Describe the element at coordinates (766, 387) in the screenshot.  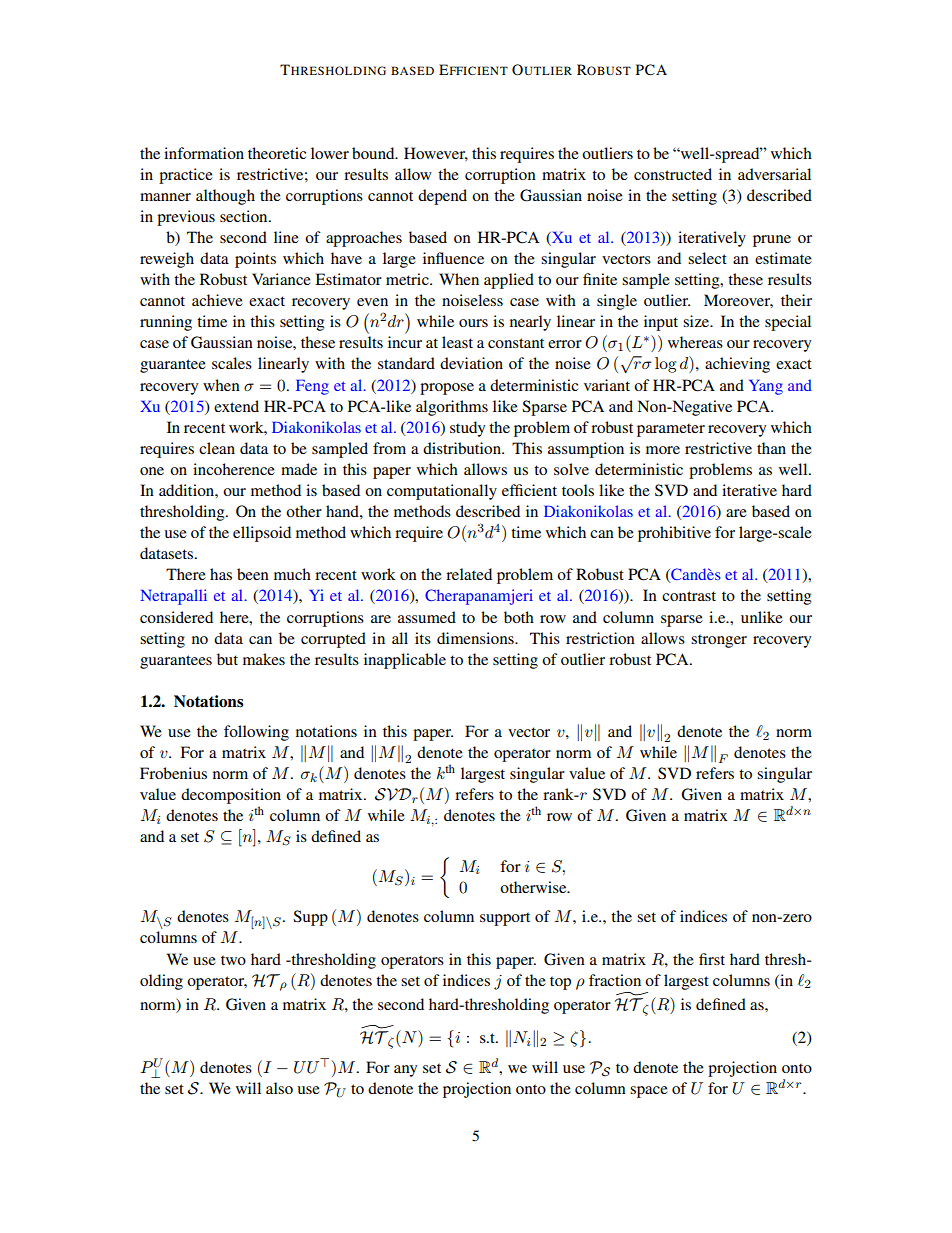
I see `Yang` at that location.
